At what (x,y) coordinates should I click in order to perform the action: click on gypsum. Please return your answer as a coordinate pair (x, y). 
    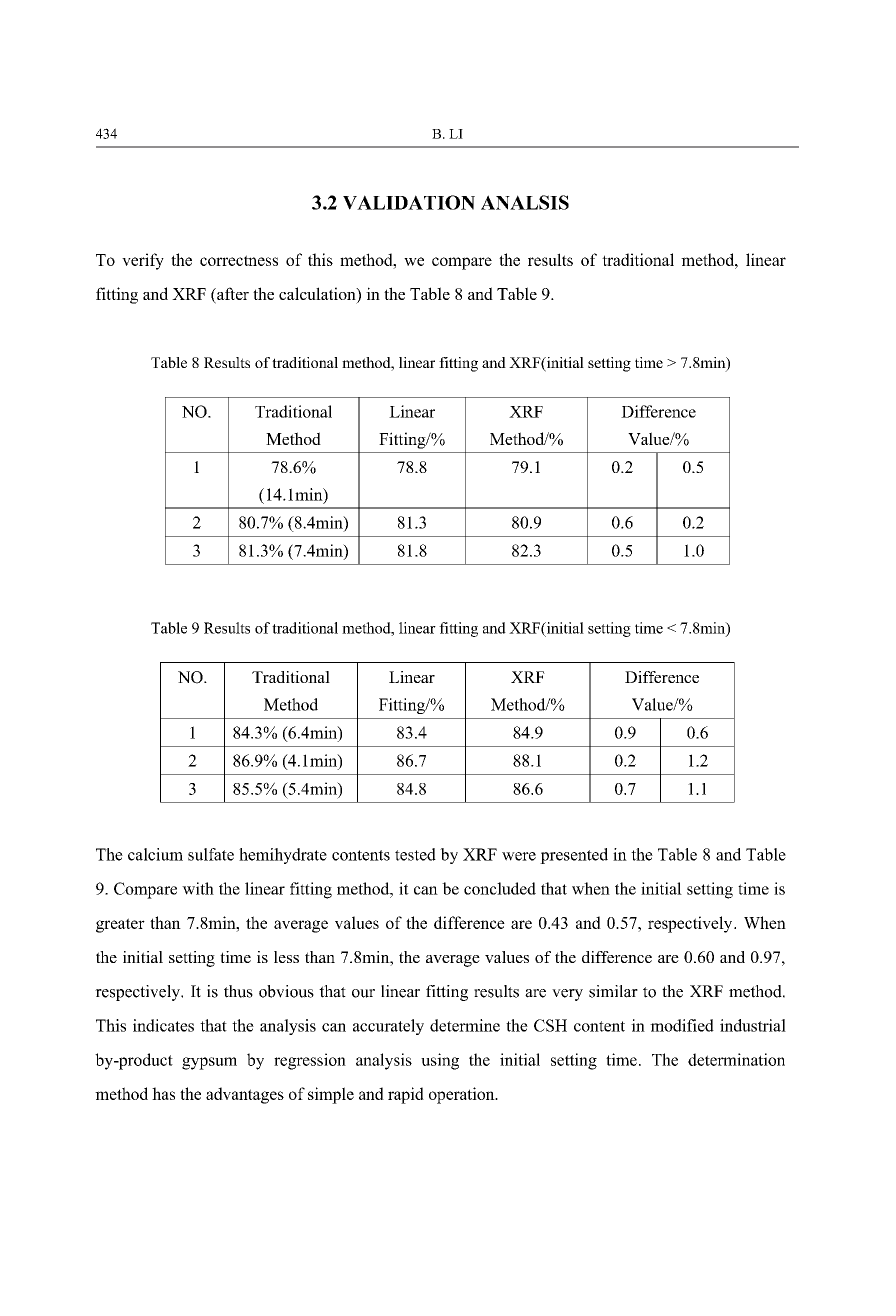
    Looking at the image, I should click on (209, 1063).
